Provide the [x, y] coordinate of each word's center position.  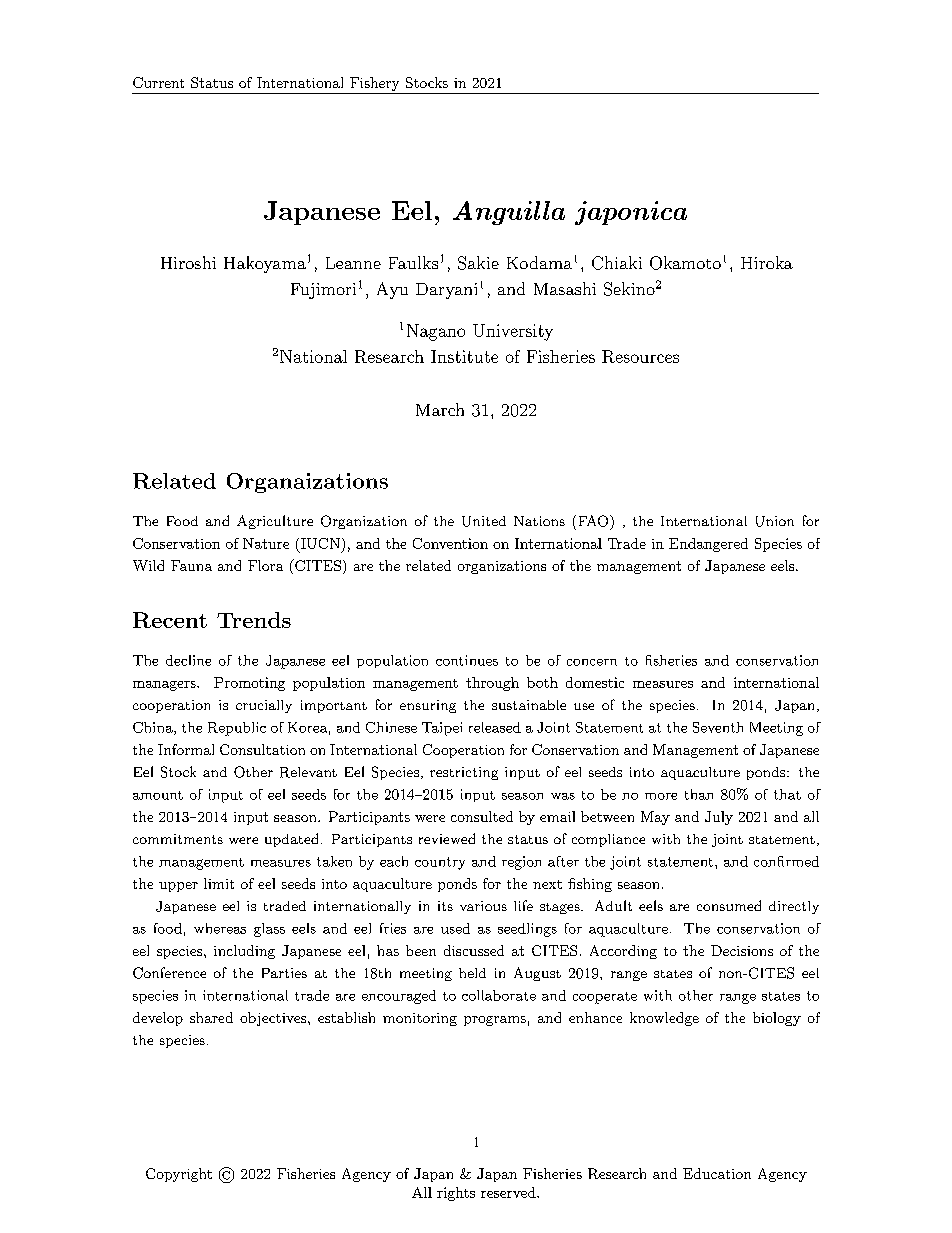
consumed [729, 905]
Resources [640, 356]
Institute [464, 356]
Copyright [179, 1175]
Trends [254, 620]
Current [158, 82]
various [483, 906]
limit [219, 883]
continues [467, 660]
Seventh [718, 727]
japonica [631, 213]
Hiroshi [188, 262]
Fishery [374, 85]
